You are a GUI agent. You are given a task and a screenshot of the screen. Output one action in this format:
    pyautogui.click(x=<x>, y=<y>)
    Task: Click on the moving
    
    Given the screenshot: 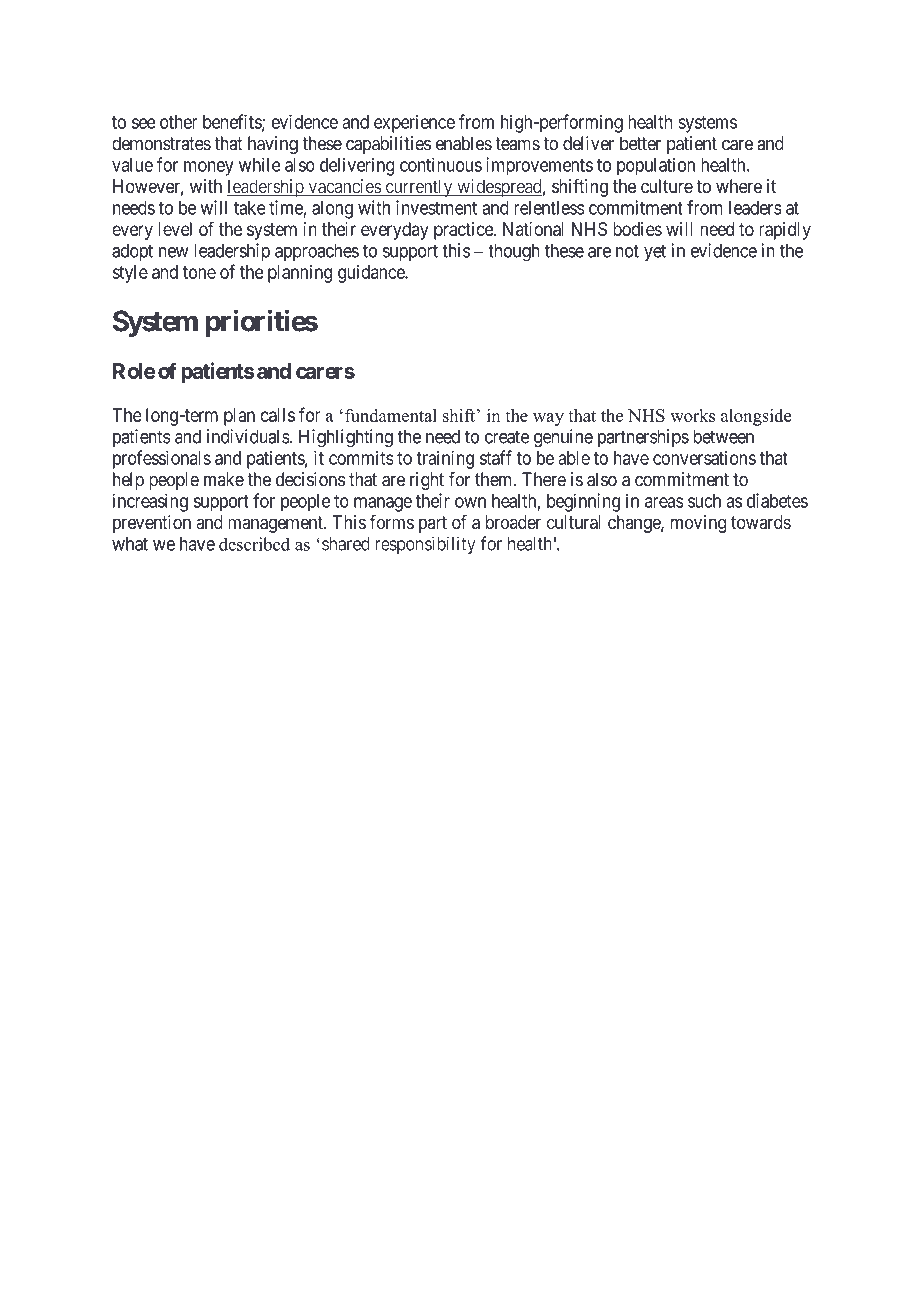 What is the action you would take?
    pyautogui.click(x=698, y=524)
